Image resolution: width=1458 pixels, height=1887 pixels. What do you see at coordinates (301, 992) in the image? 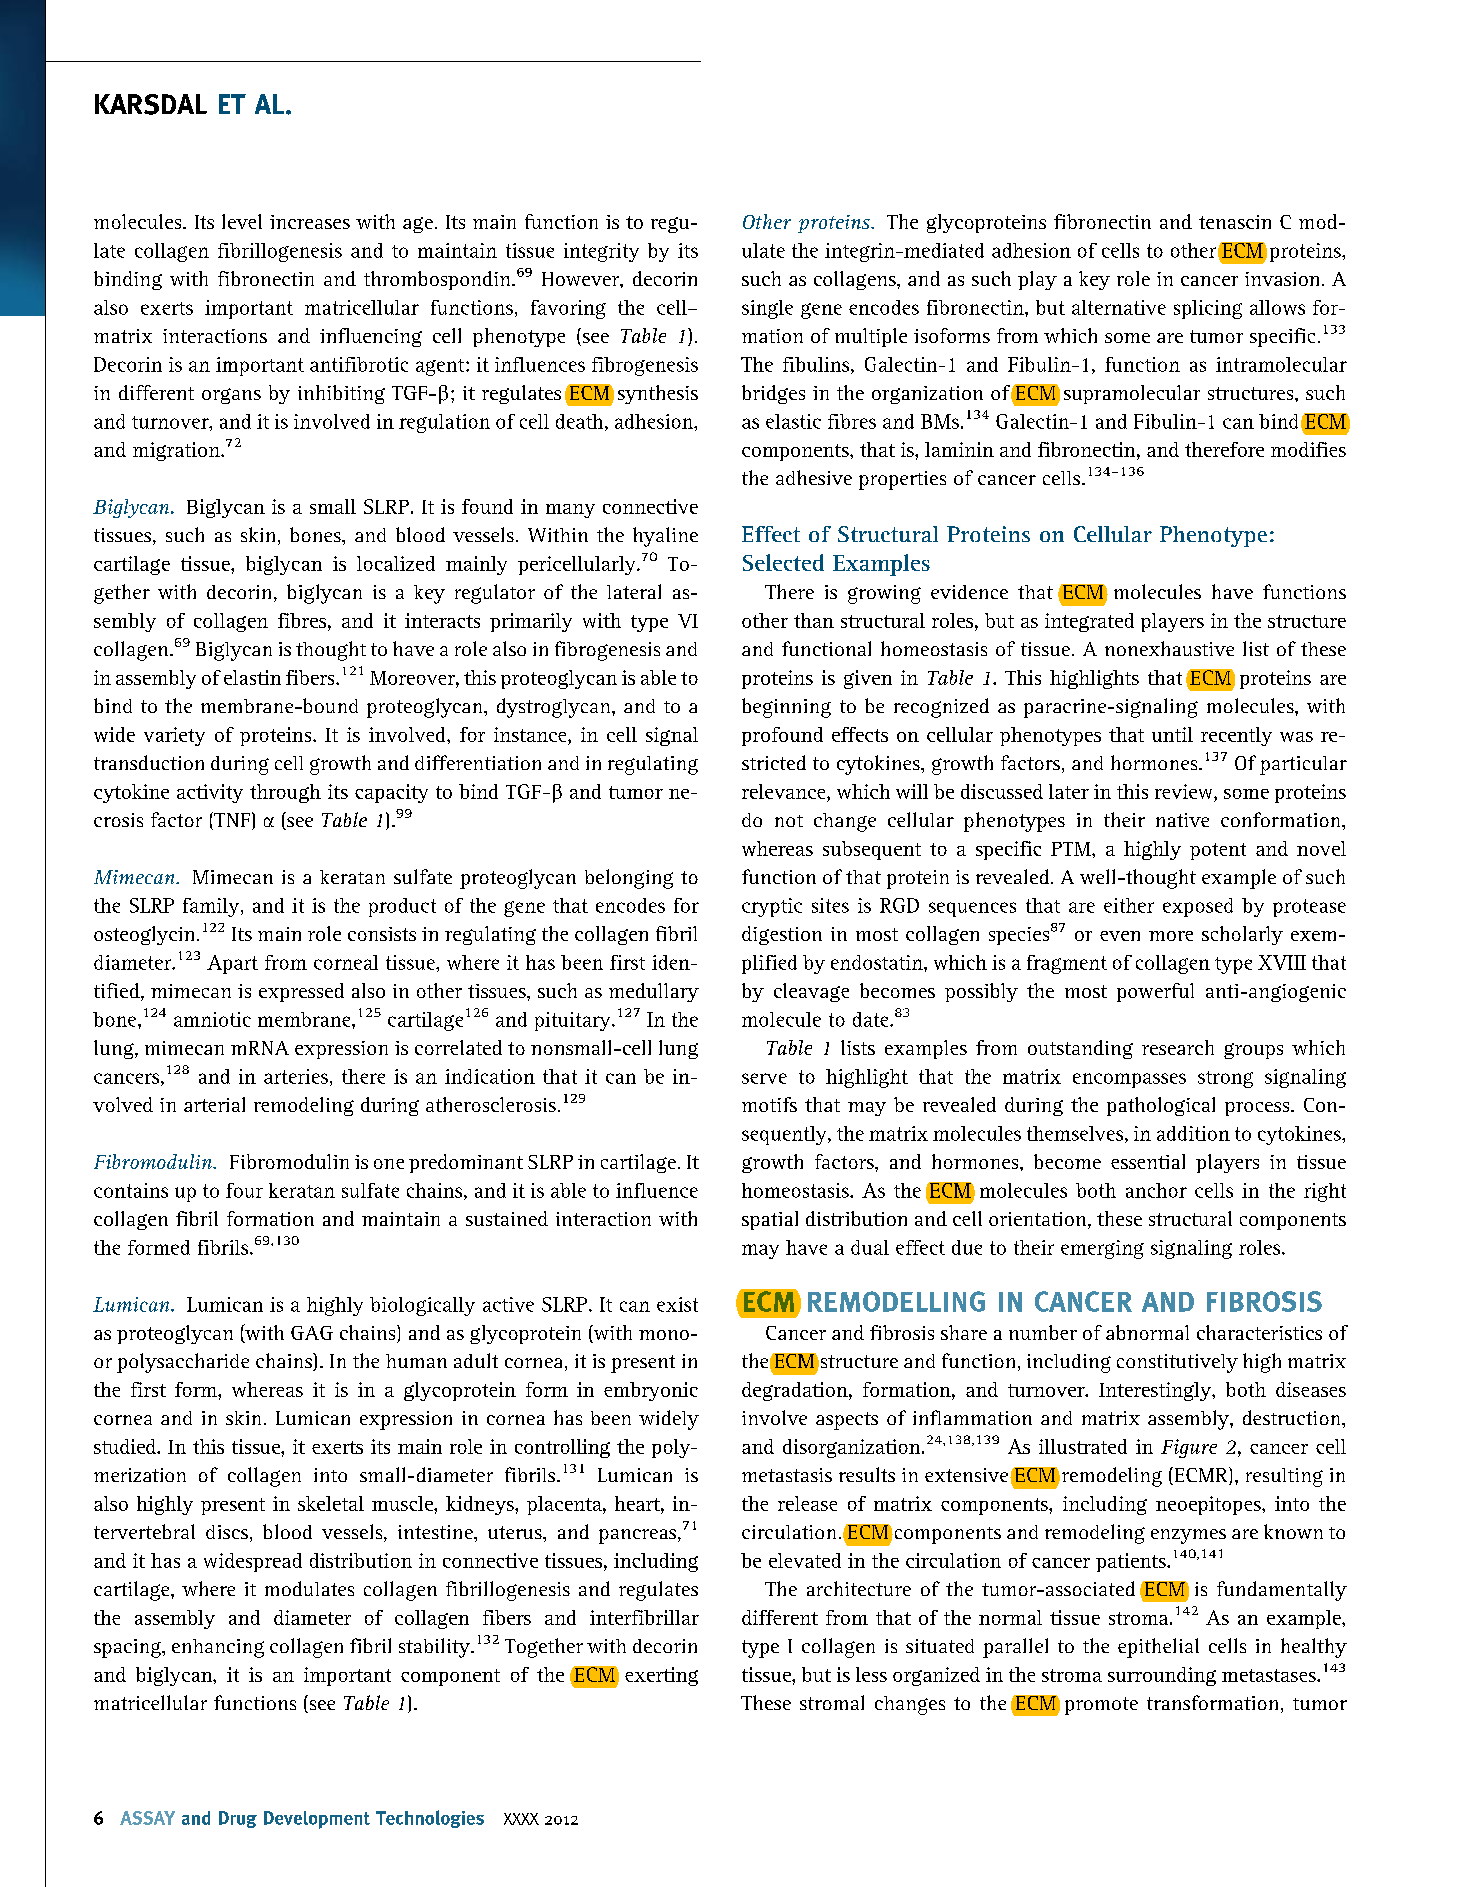
I see `expressed` at bounding box center [301, 992].
